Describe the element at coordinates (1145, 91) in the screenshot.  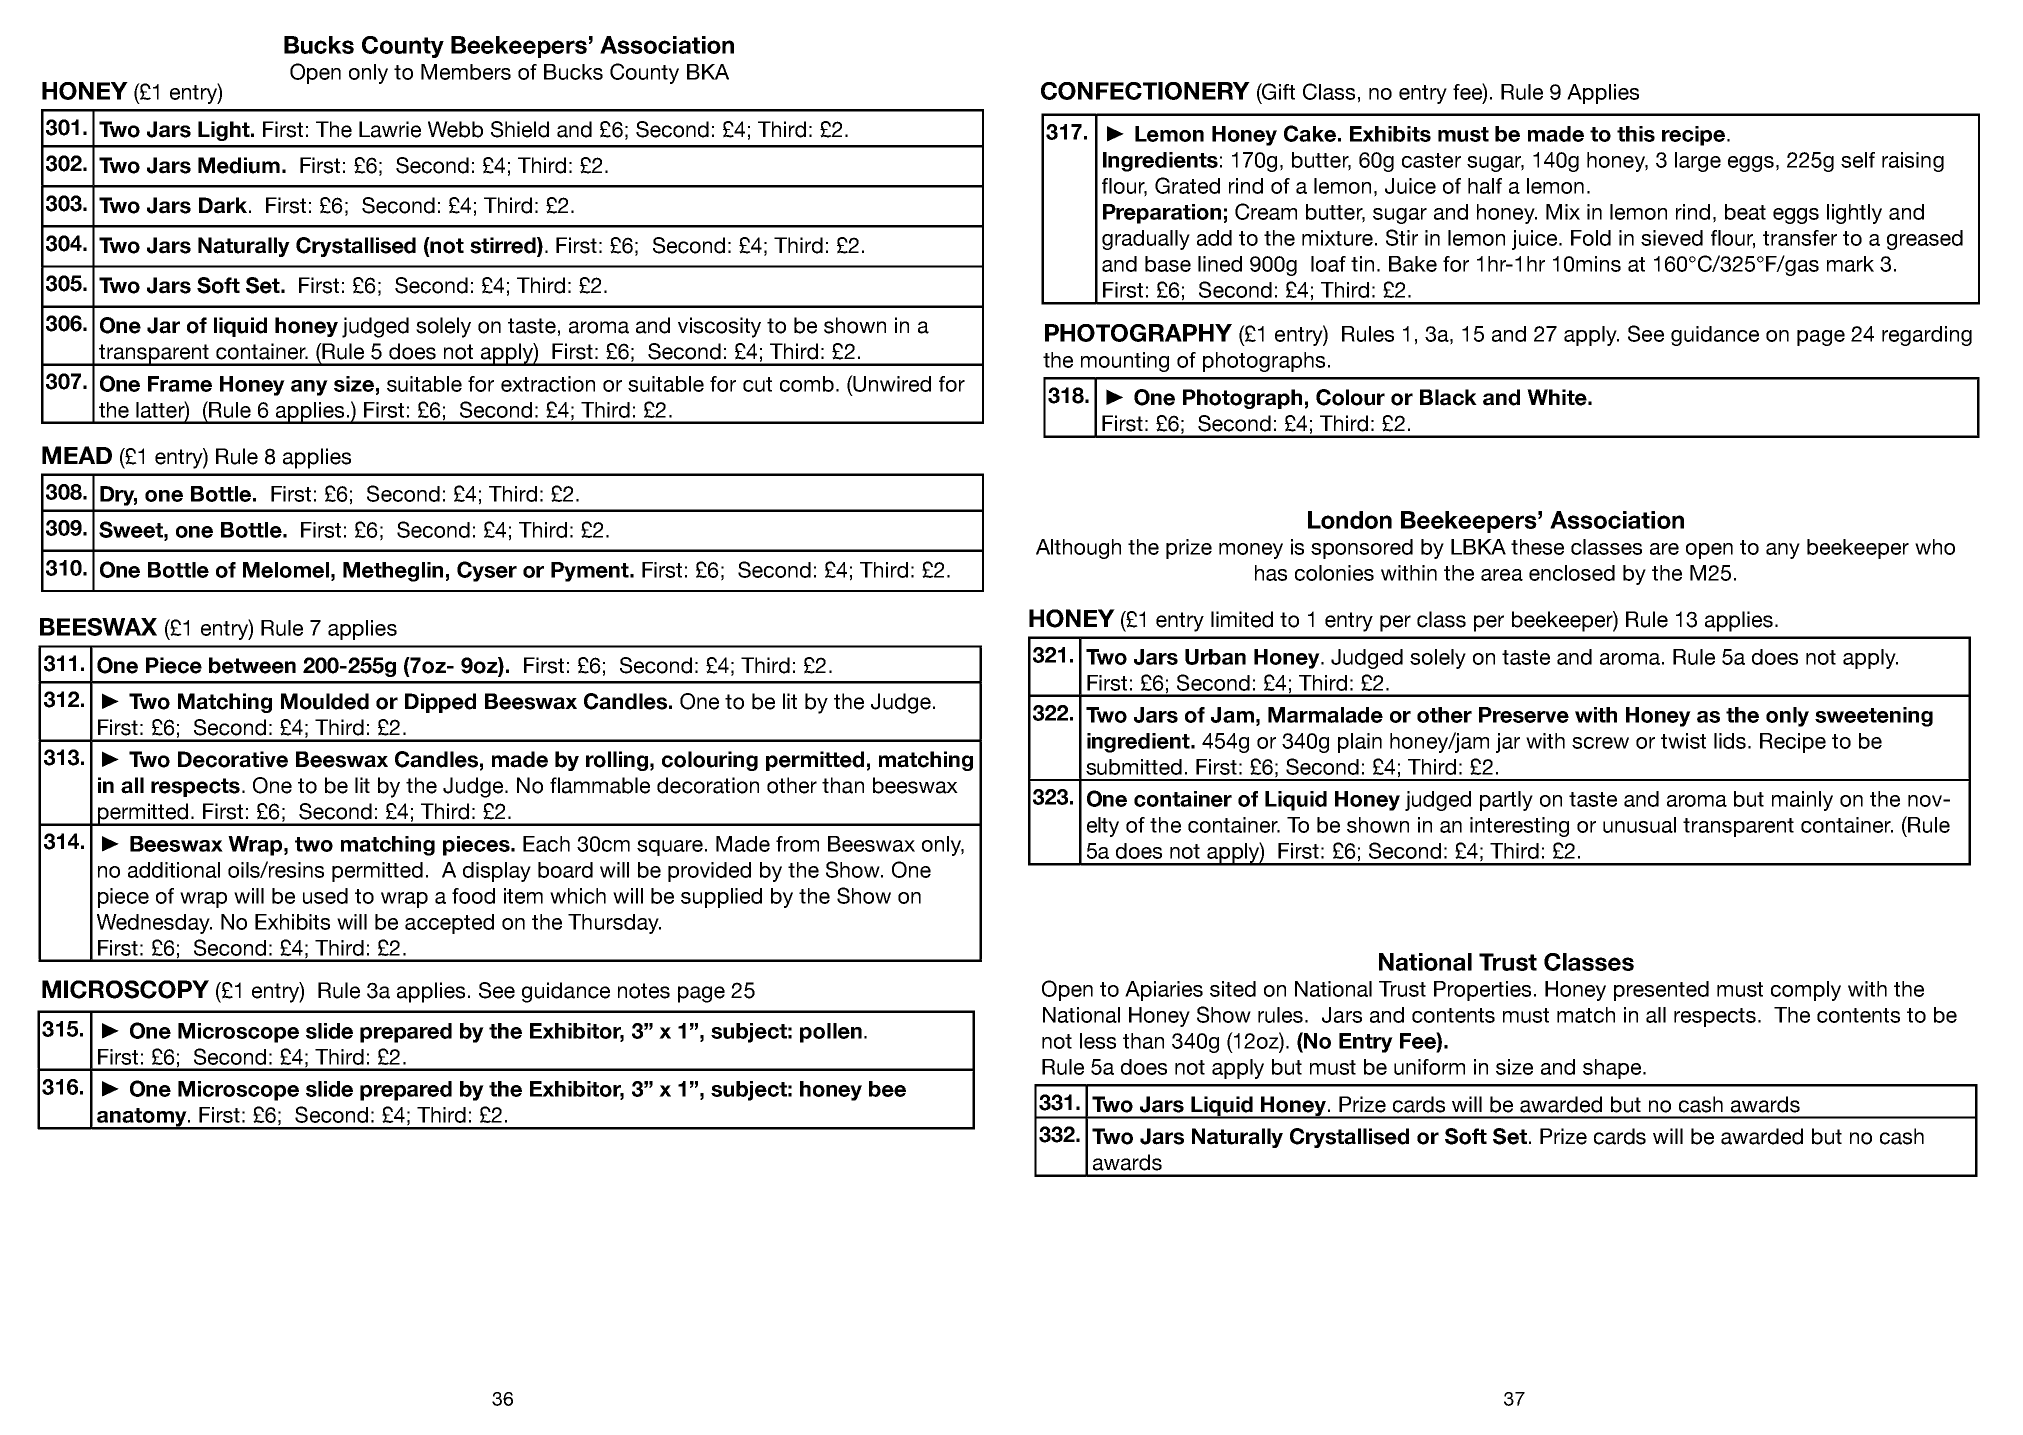
I see `CONFECTIONERY` at that location.
